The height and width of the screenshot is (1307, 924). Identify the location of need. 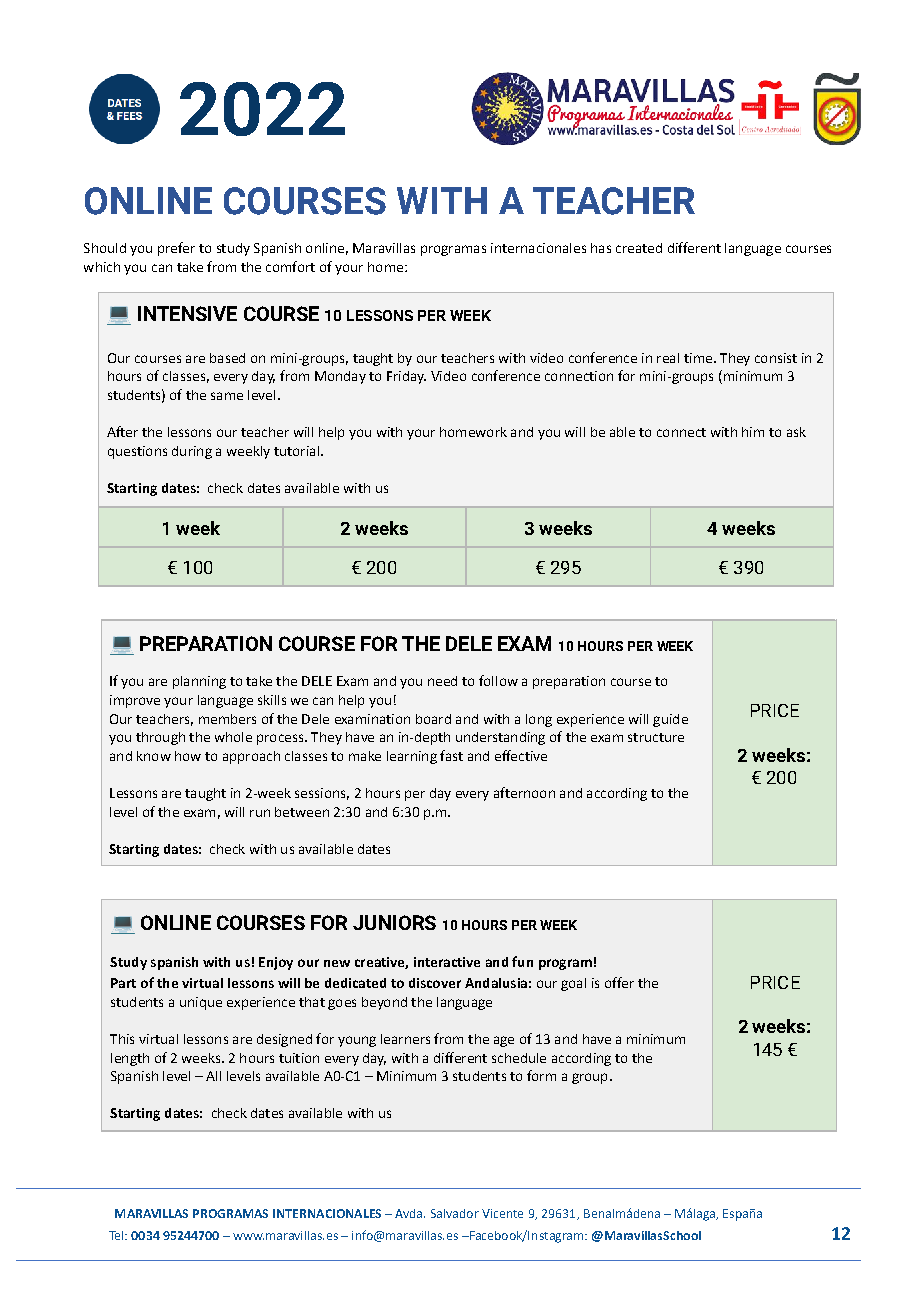
(442, 681).
